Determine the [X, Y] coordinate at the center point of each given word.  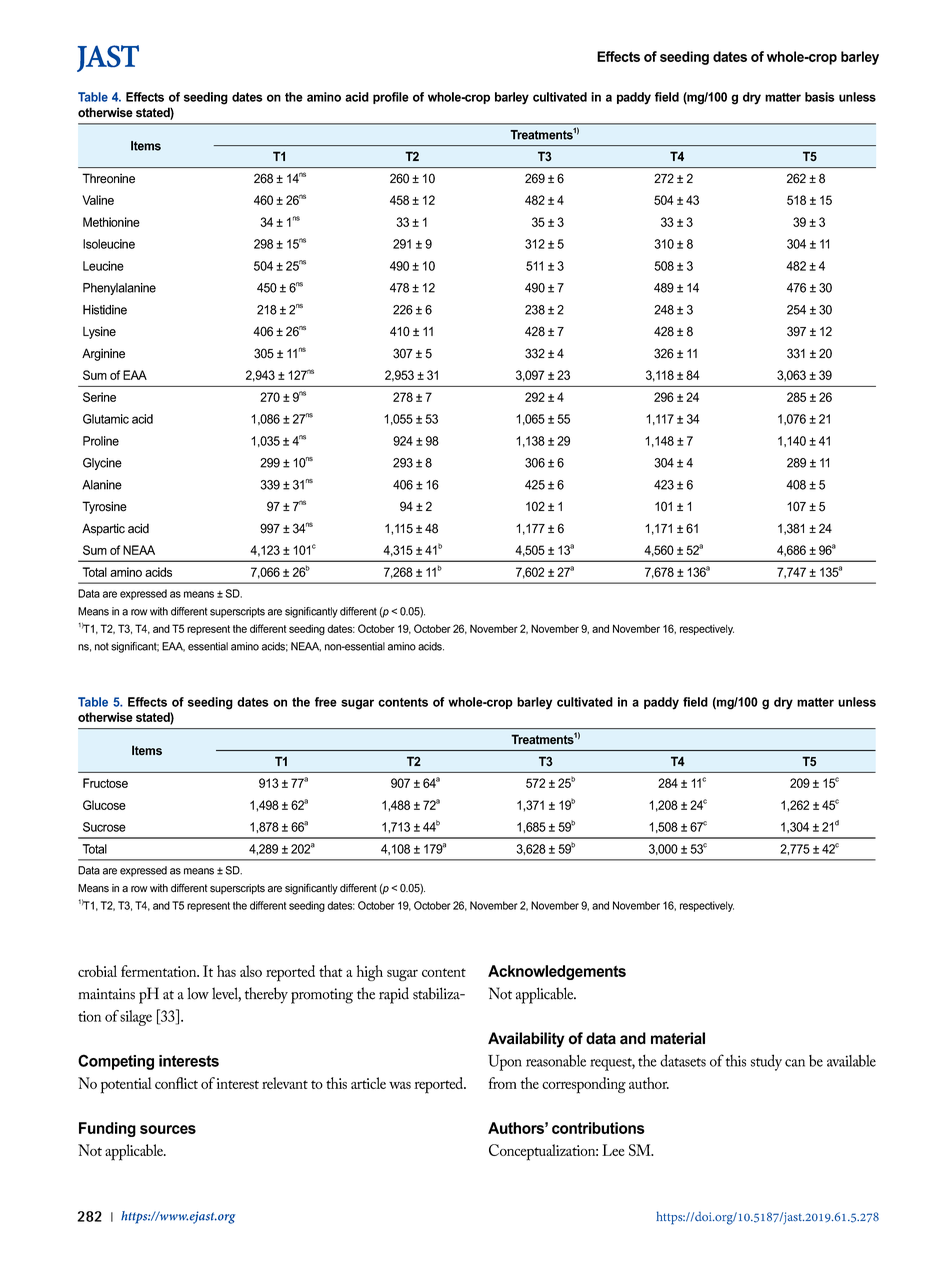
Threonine [108, 178]
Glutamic [106, 419]
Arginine [103, 354]
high [370, 973]
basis [820, 97]
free [326, 702]
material [678, 1038]
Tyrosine [104, 507]
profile [391, 98]
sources [168, 1129]
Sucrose [104, 827]
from [503, 1083]
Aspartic [103, 529]
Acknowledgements [557, 972]
